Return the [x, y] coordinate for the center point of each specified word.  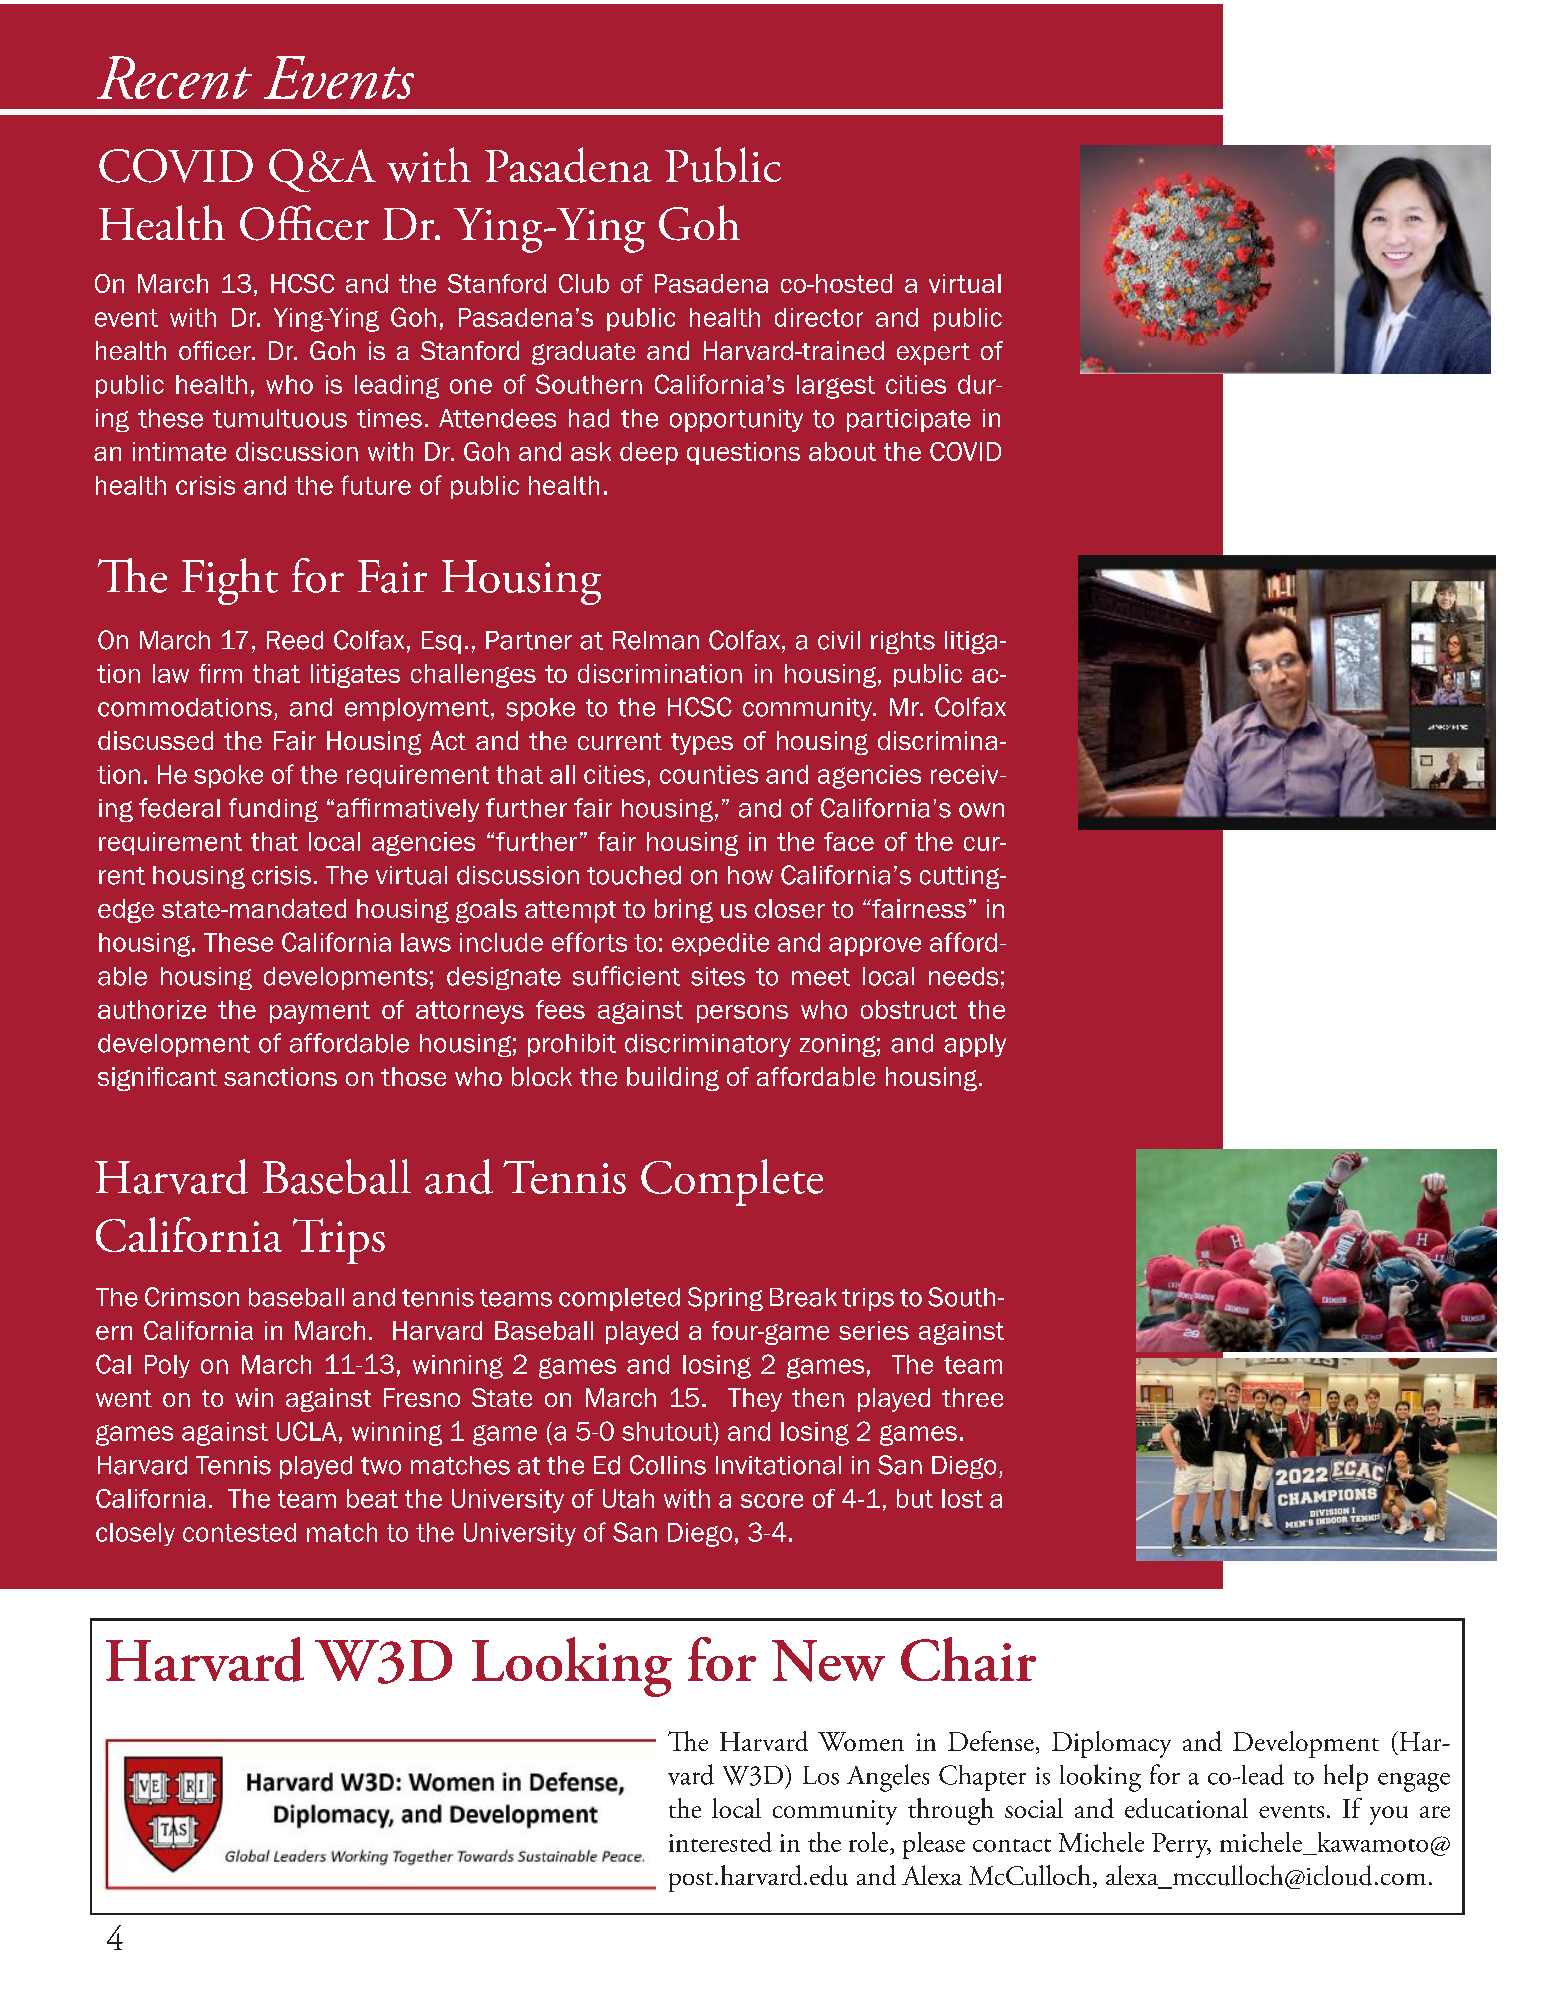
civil [839, 640]
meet [821, 977]
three [972, 1397]
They [755, 1400]
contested [239, 1532]
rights [903, 642]
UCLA [307, 1431]
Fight [230, 581]
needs [963, 976]
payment [320, 1012]
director [819, 317]
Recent [174, 77]
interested [720, 1842]
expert [933, 354]
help [1346, 1777]
